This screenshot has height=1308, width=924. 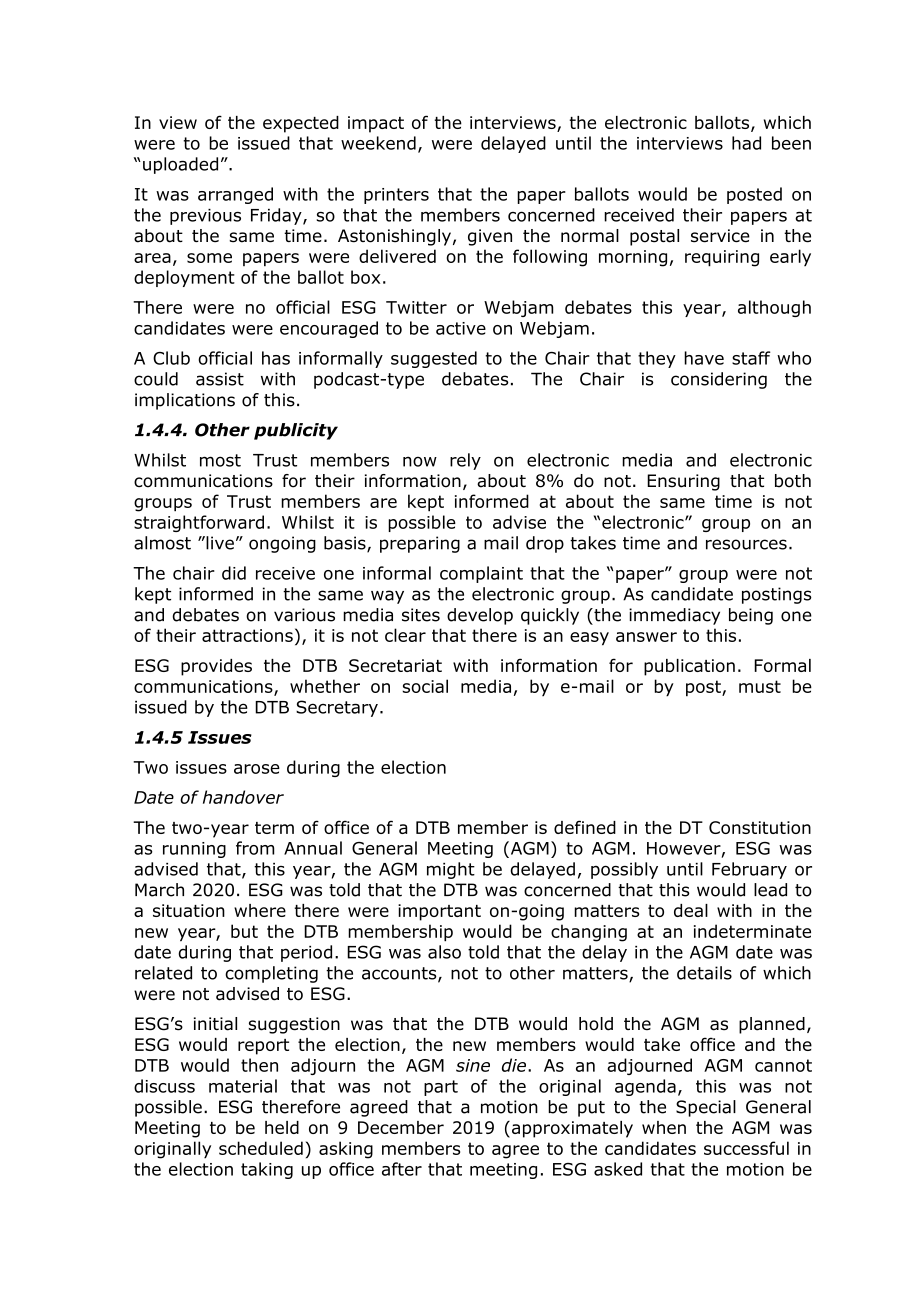 I want to click on might, so click(x=451, y=870).
